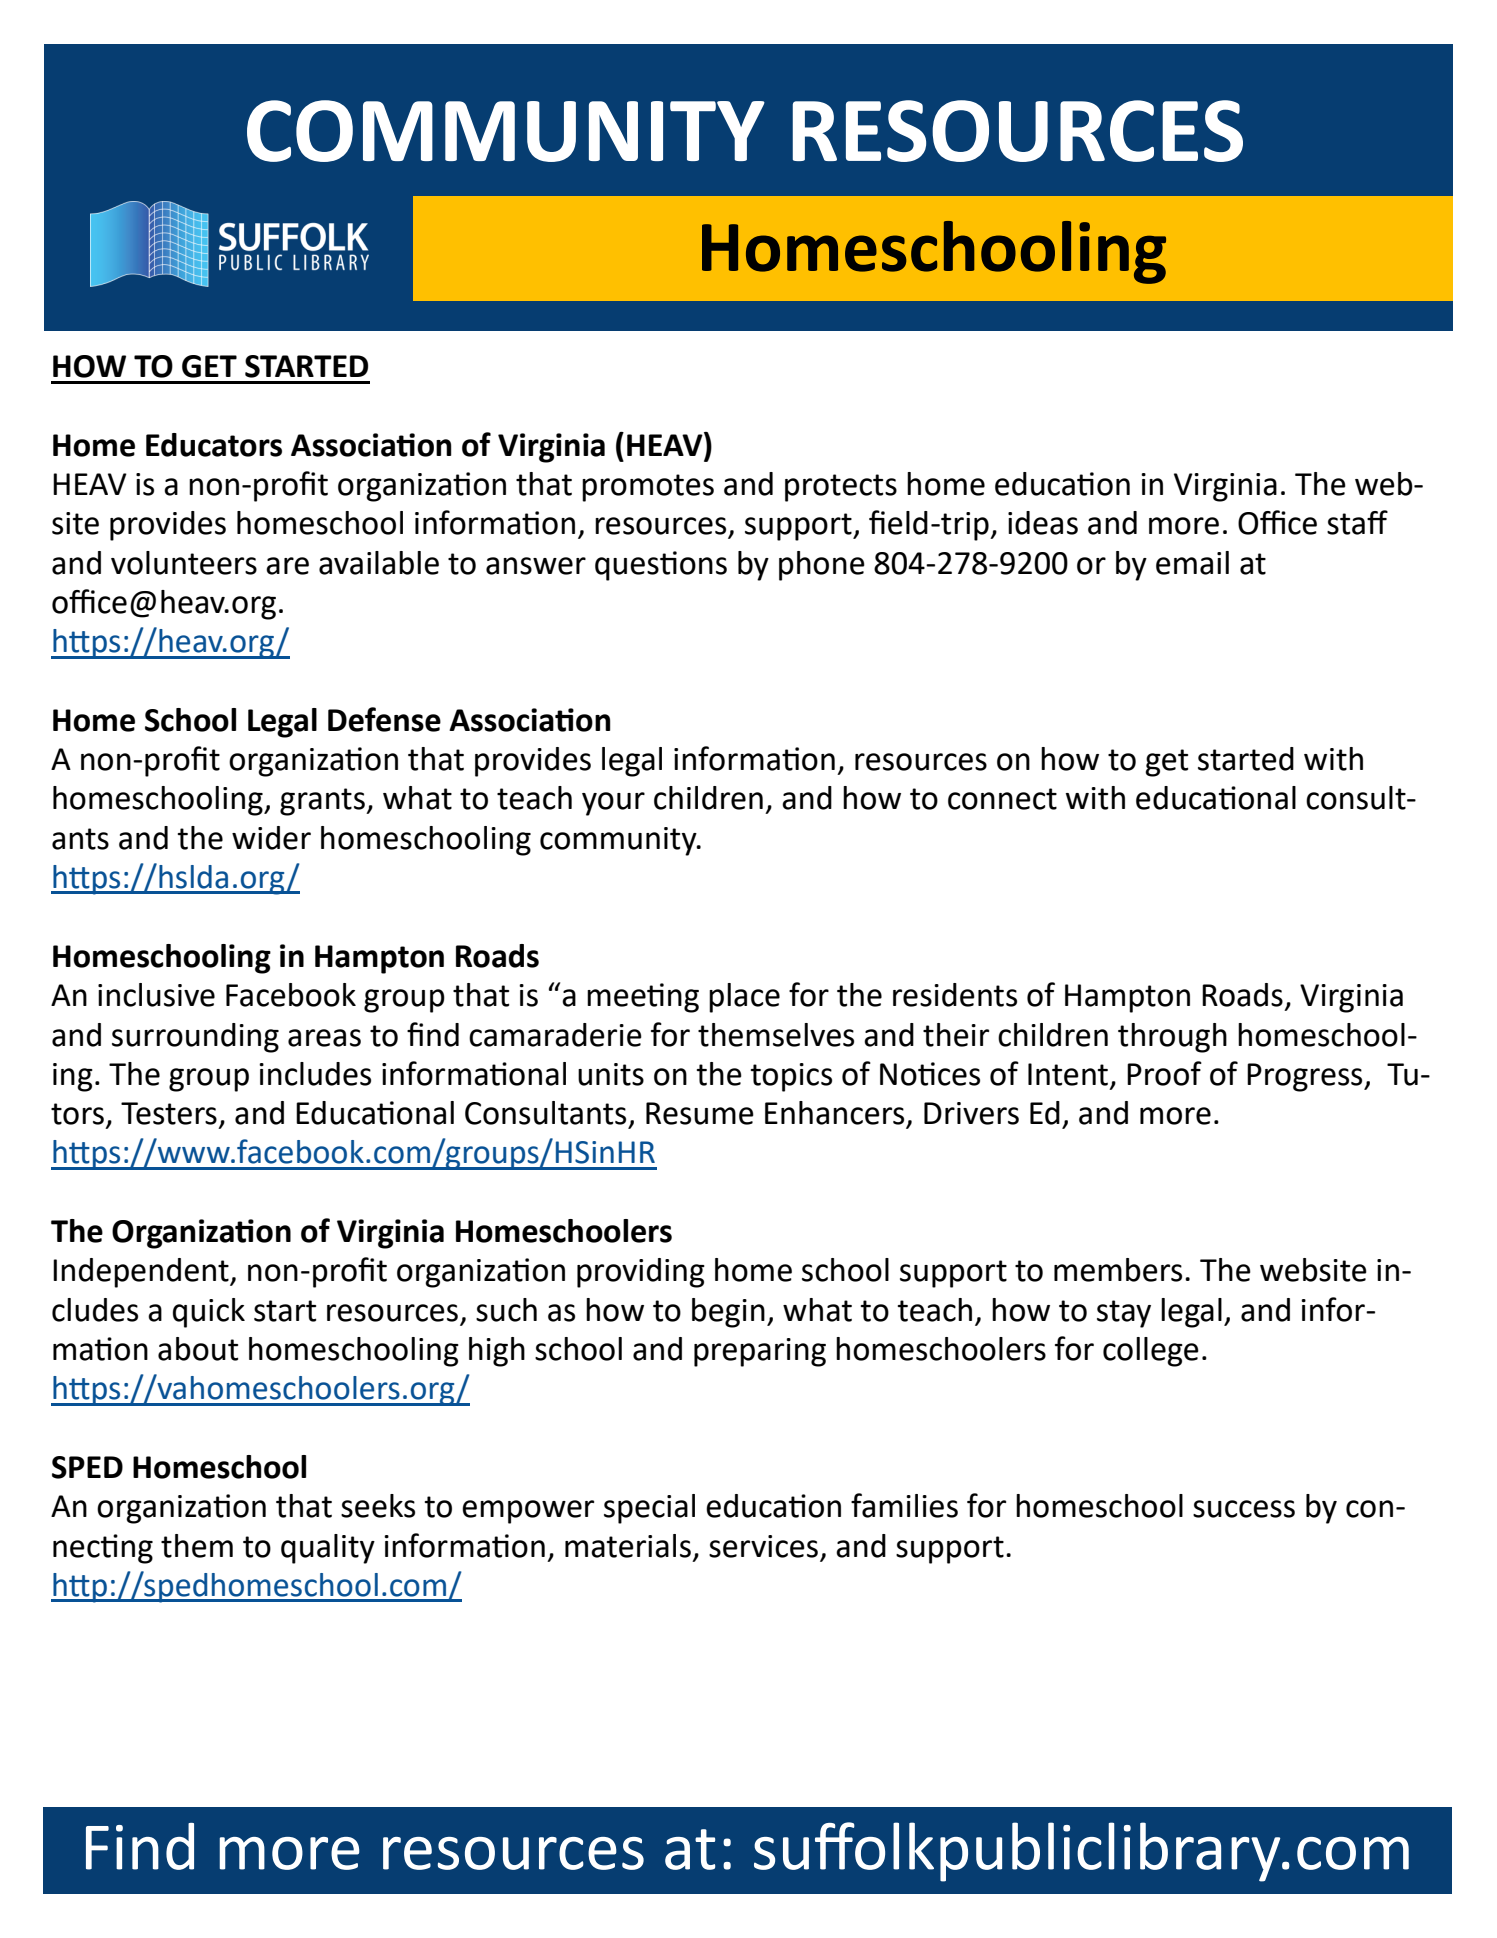 The image size is (1497, 1938). Describe the element at coordinates (1244, 1509) in the document. I see `success` at that location.
